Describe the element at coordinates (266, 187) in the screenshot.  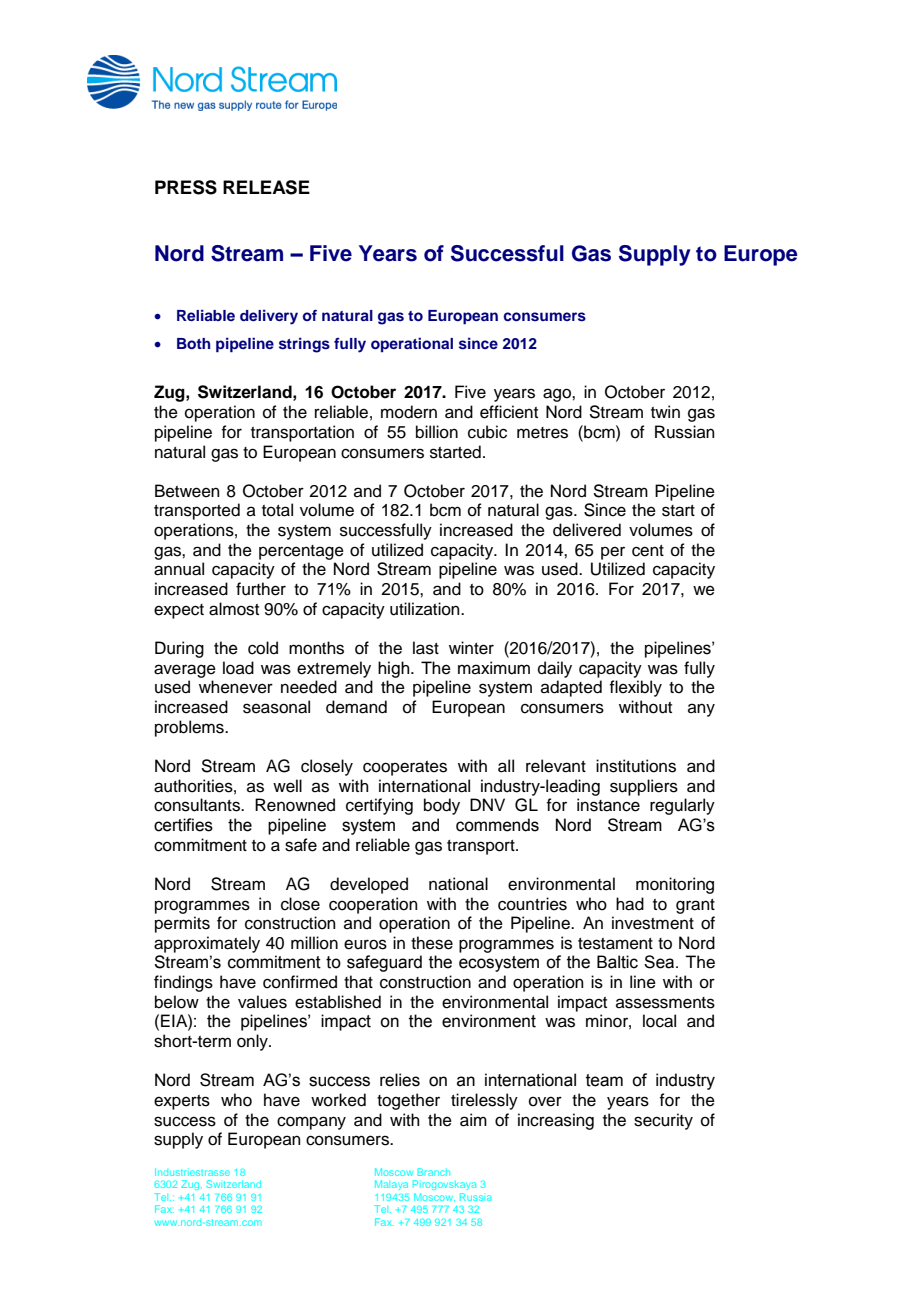
I see `RELEASE` at that location.
